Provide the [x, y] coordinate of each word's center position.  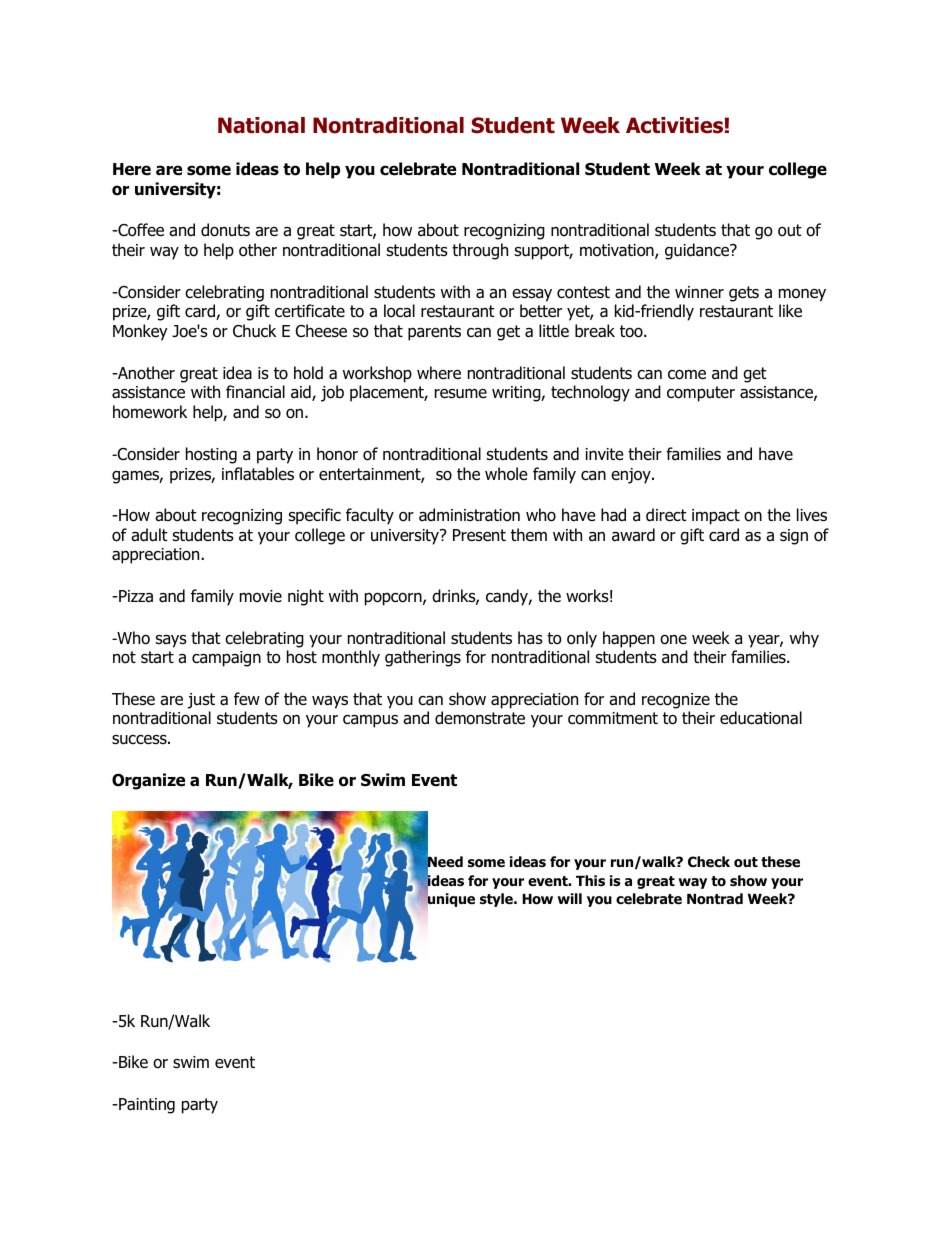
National [261, 125]
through [480, 251]
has [530, 638]
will [569, 898]
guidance [698, 251]
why [804, 639]
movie [261, 596]
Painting [146, 1106]
